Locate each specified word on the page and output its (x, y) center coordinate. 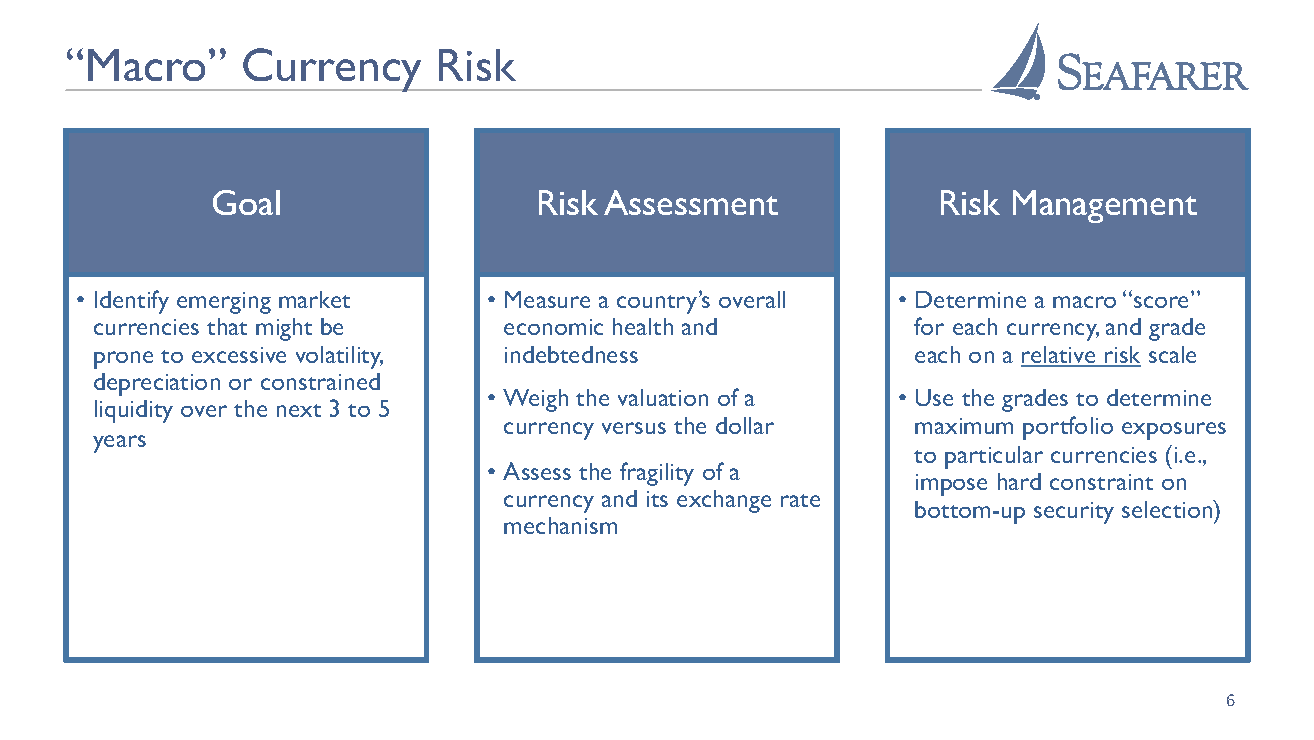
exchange (724, 501)
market (314, 299)
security (1074, 513)
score (1161, 302)
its (657, 499)
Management (1105, 206)
